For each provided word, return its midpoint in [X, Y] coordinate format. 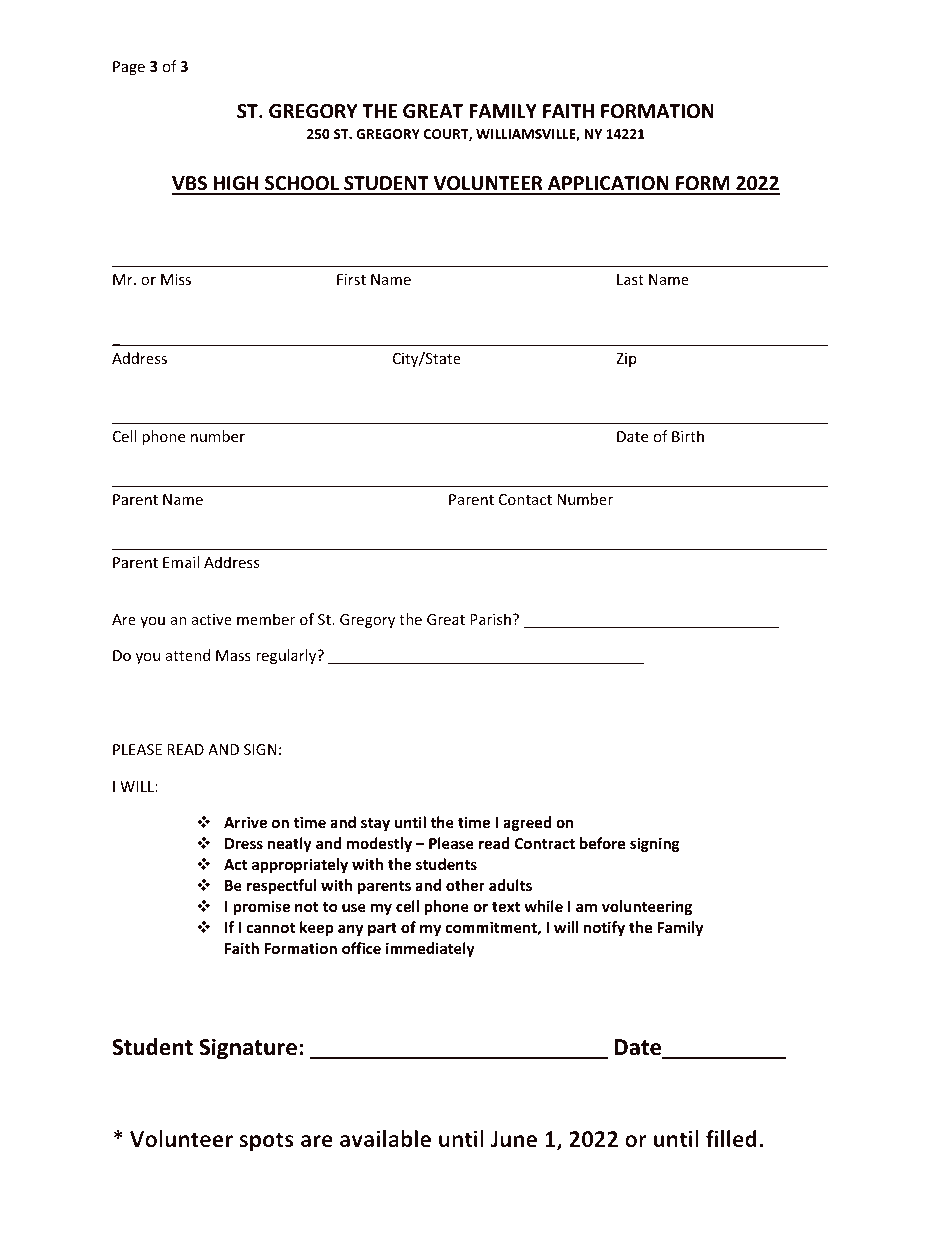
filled [731, 1138]
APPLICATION [608, 185]
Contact [525, 499]
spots [266, 1142]
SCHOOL [302, 185]
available [385, 1138]
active [212, 619]
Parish [490, 619]
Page [129, 68]
